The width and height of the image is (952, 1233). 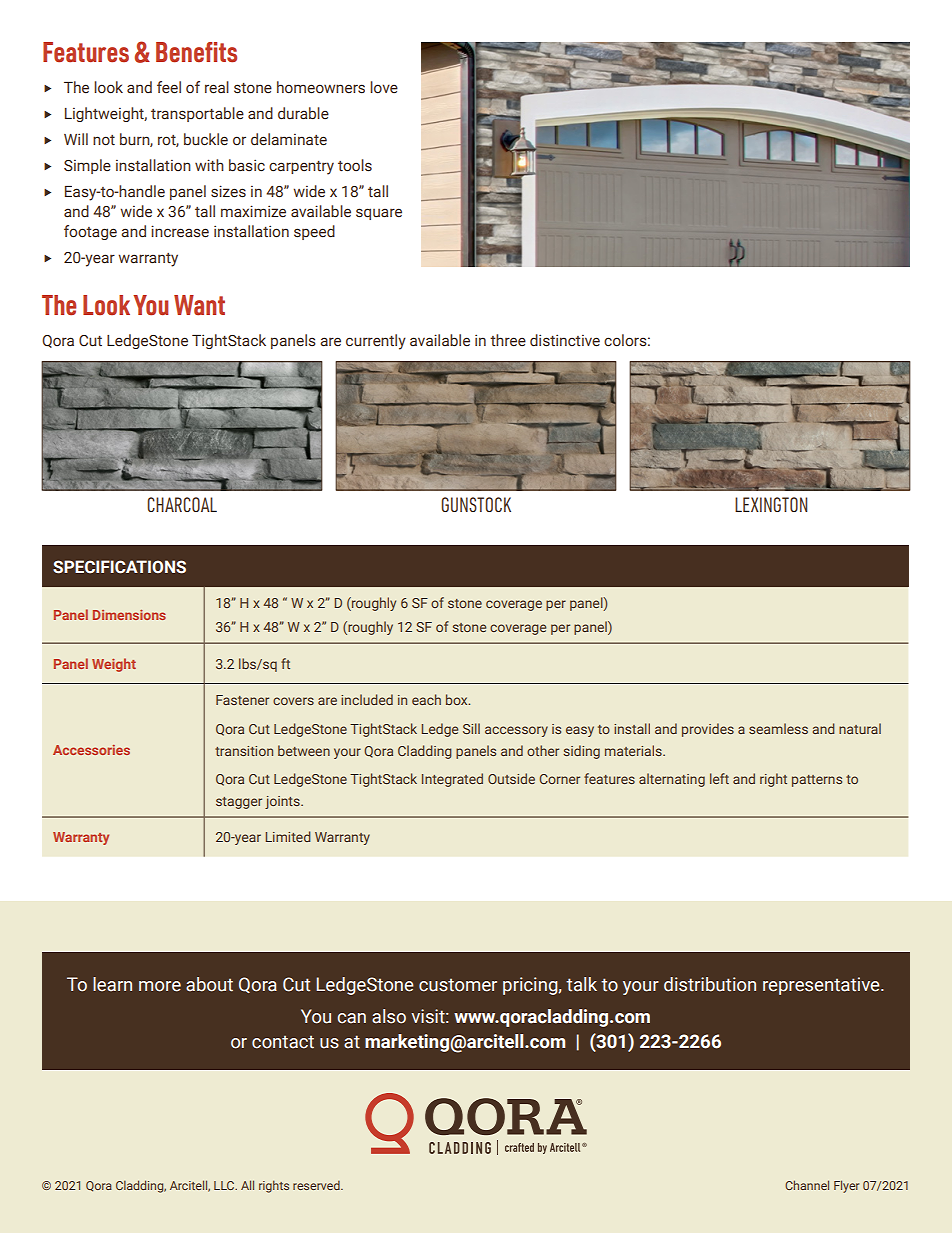 What do you see at coordinates (710, 984) in the image?
I see `distribution` at bounding box center [710, 984].
